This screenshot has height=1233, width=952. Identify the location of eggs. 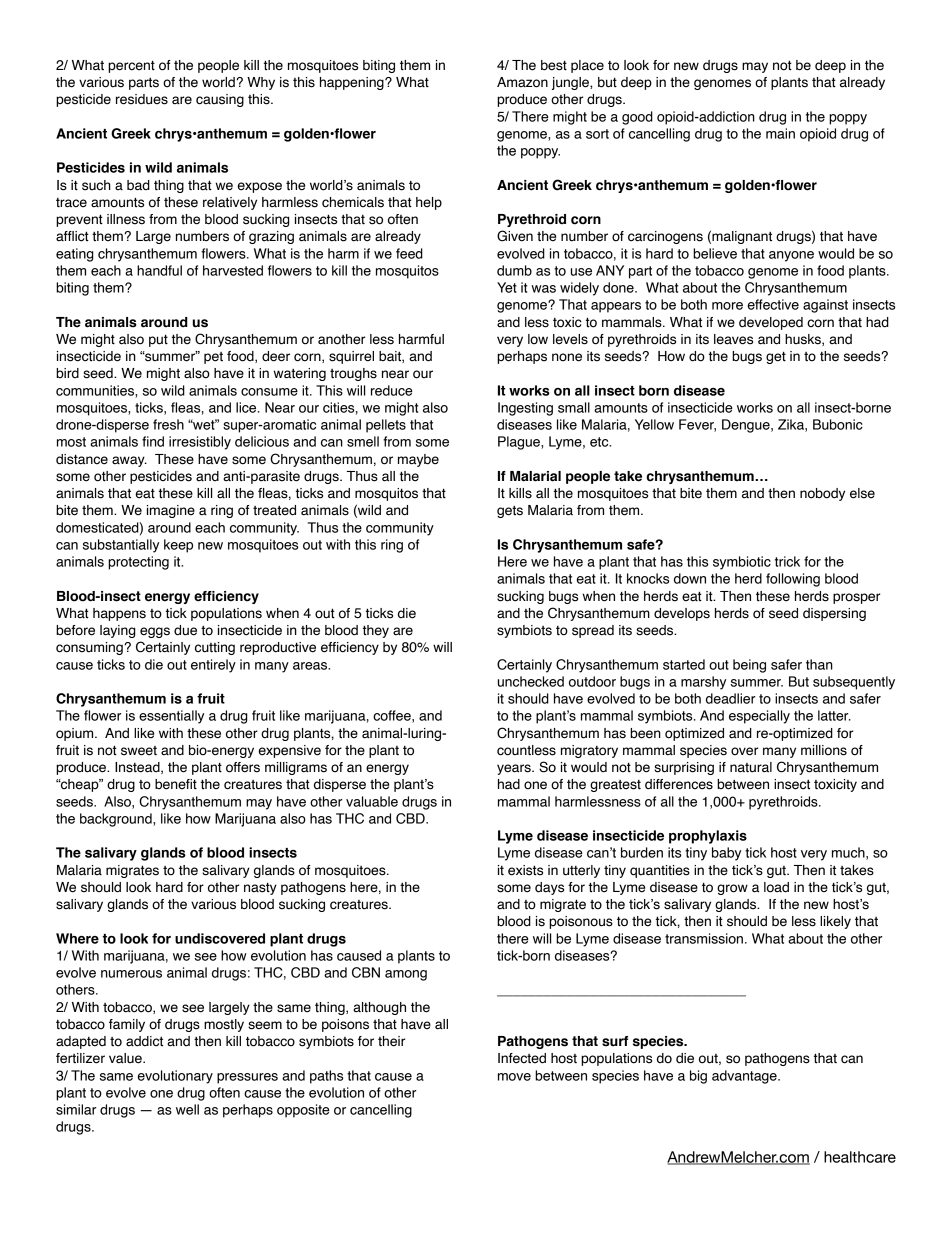
(155, 632).
